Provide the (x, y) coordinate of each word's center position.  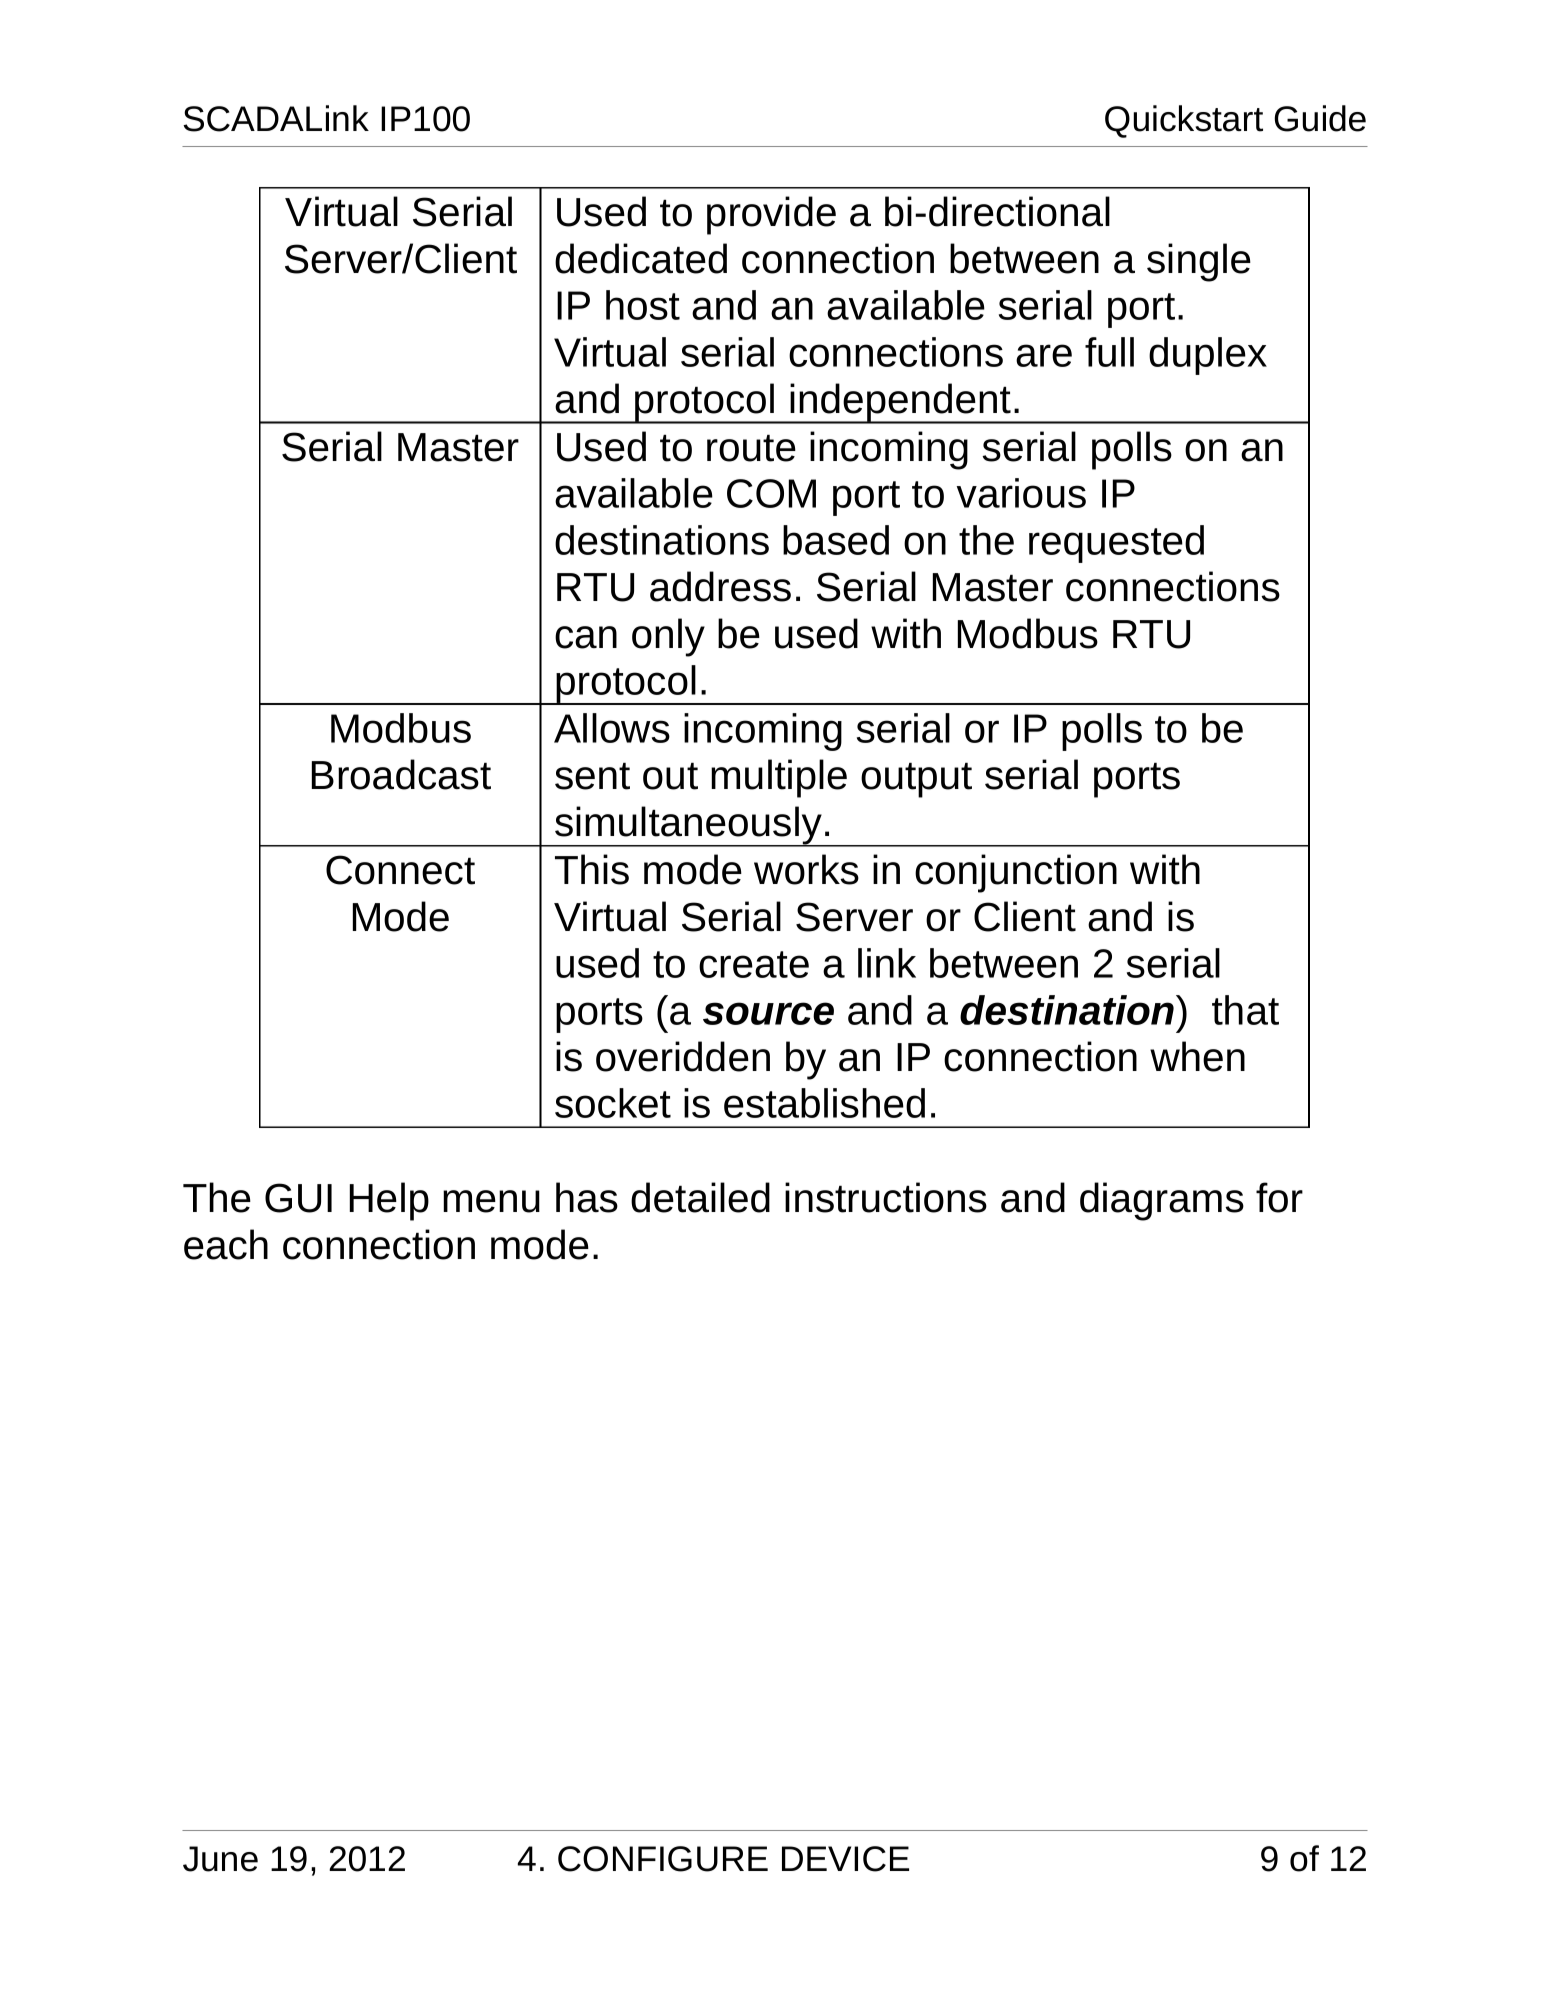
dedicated (641, 258)
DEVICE (845, 1859)
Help (389, 1201)
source (768, 1013)
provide (771, 215)
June (220, 1859)
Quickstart (1184, 121)
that (1245, 1010)
